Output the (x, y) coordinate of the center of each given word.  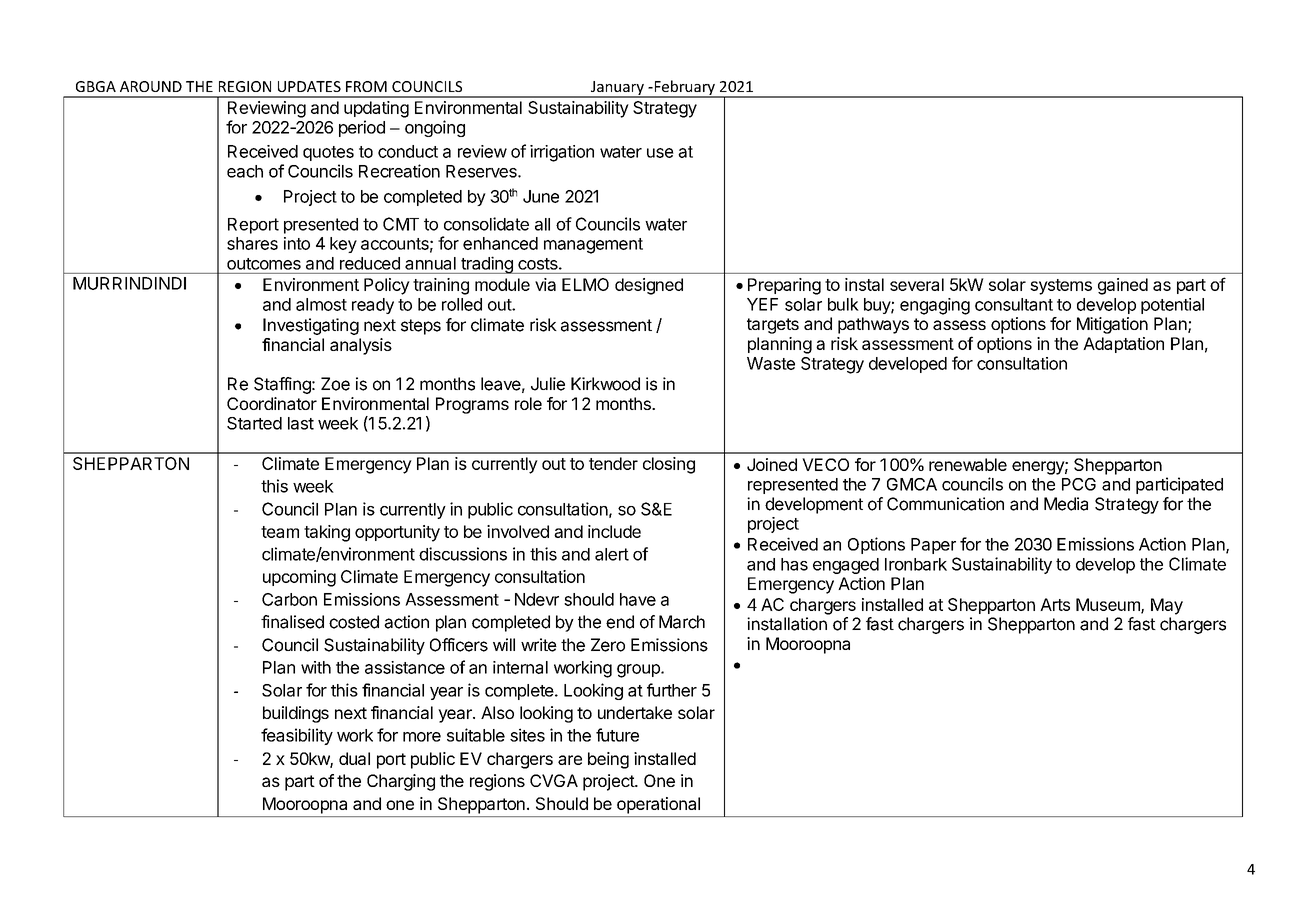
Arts (1055, 604)
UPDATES (309, 86)
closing (669, 465)
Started (254, 423)
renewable (968, 464)
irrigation (562, 153)
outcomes (264, 264)
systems (1061, 287)
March (682, 622)
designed (649, 286)
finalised (292, 622)
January (617, 89)
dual (354, 758)
